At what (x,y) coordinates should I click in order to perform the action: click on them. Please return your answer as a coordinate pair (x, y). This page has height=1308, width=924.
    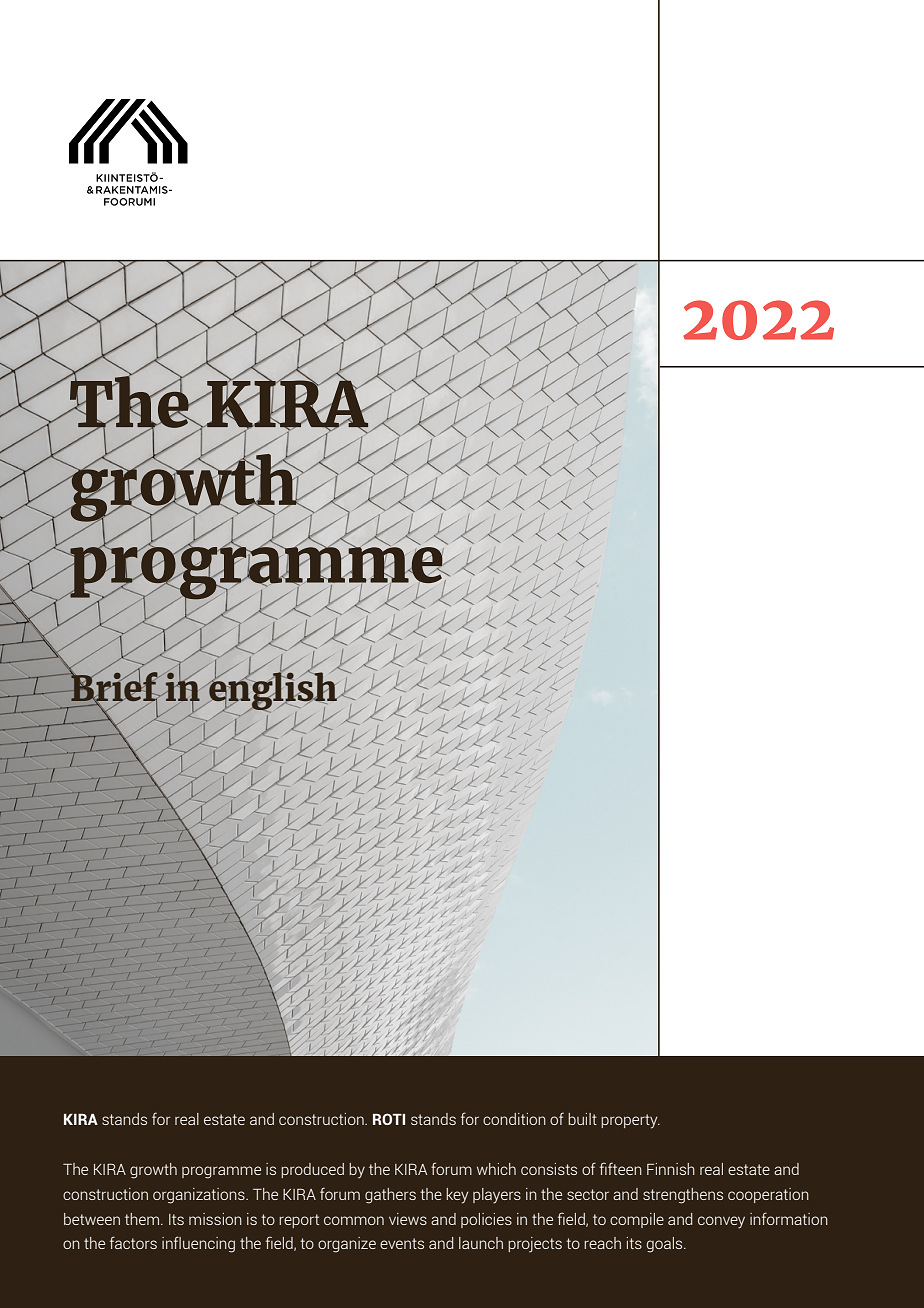
    Looking at the image, I should click on (143, 1219).
